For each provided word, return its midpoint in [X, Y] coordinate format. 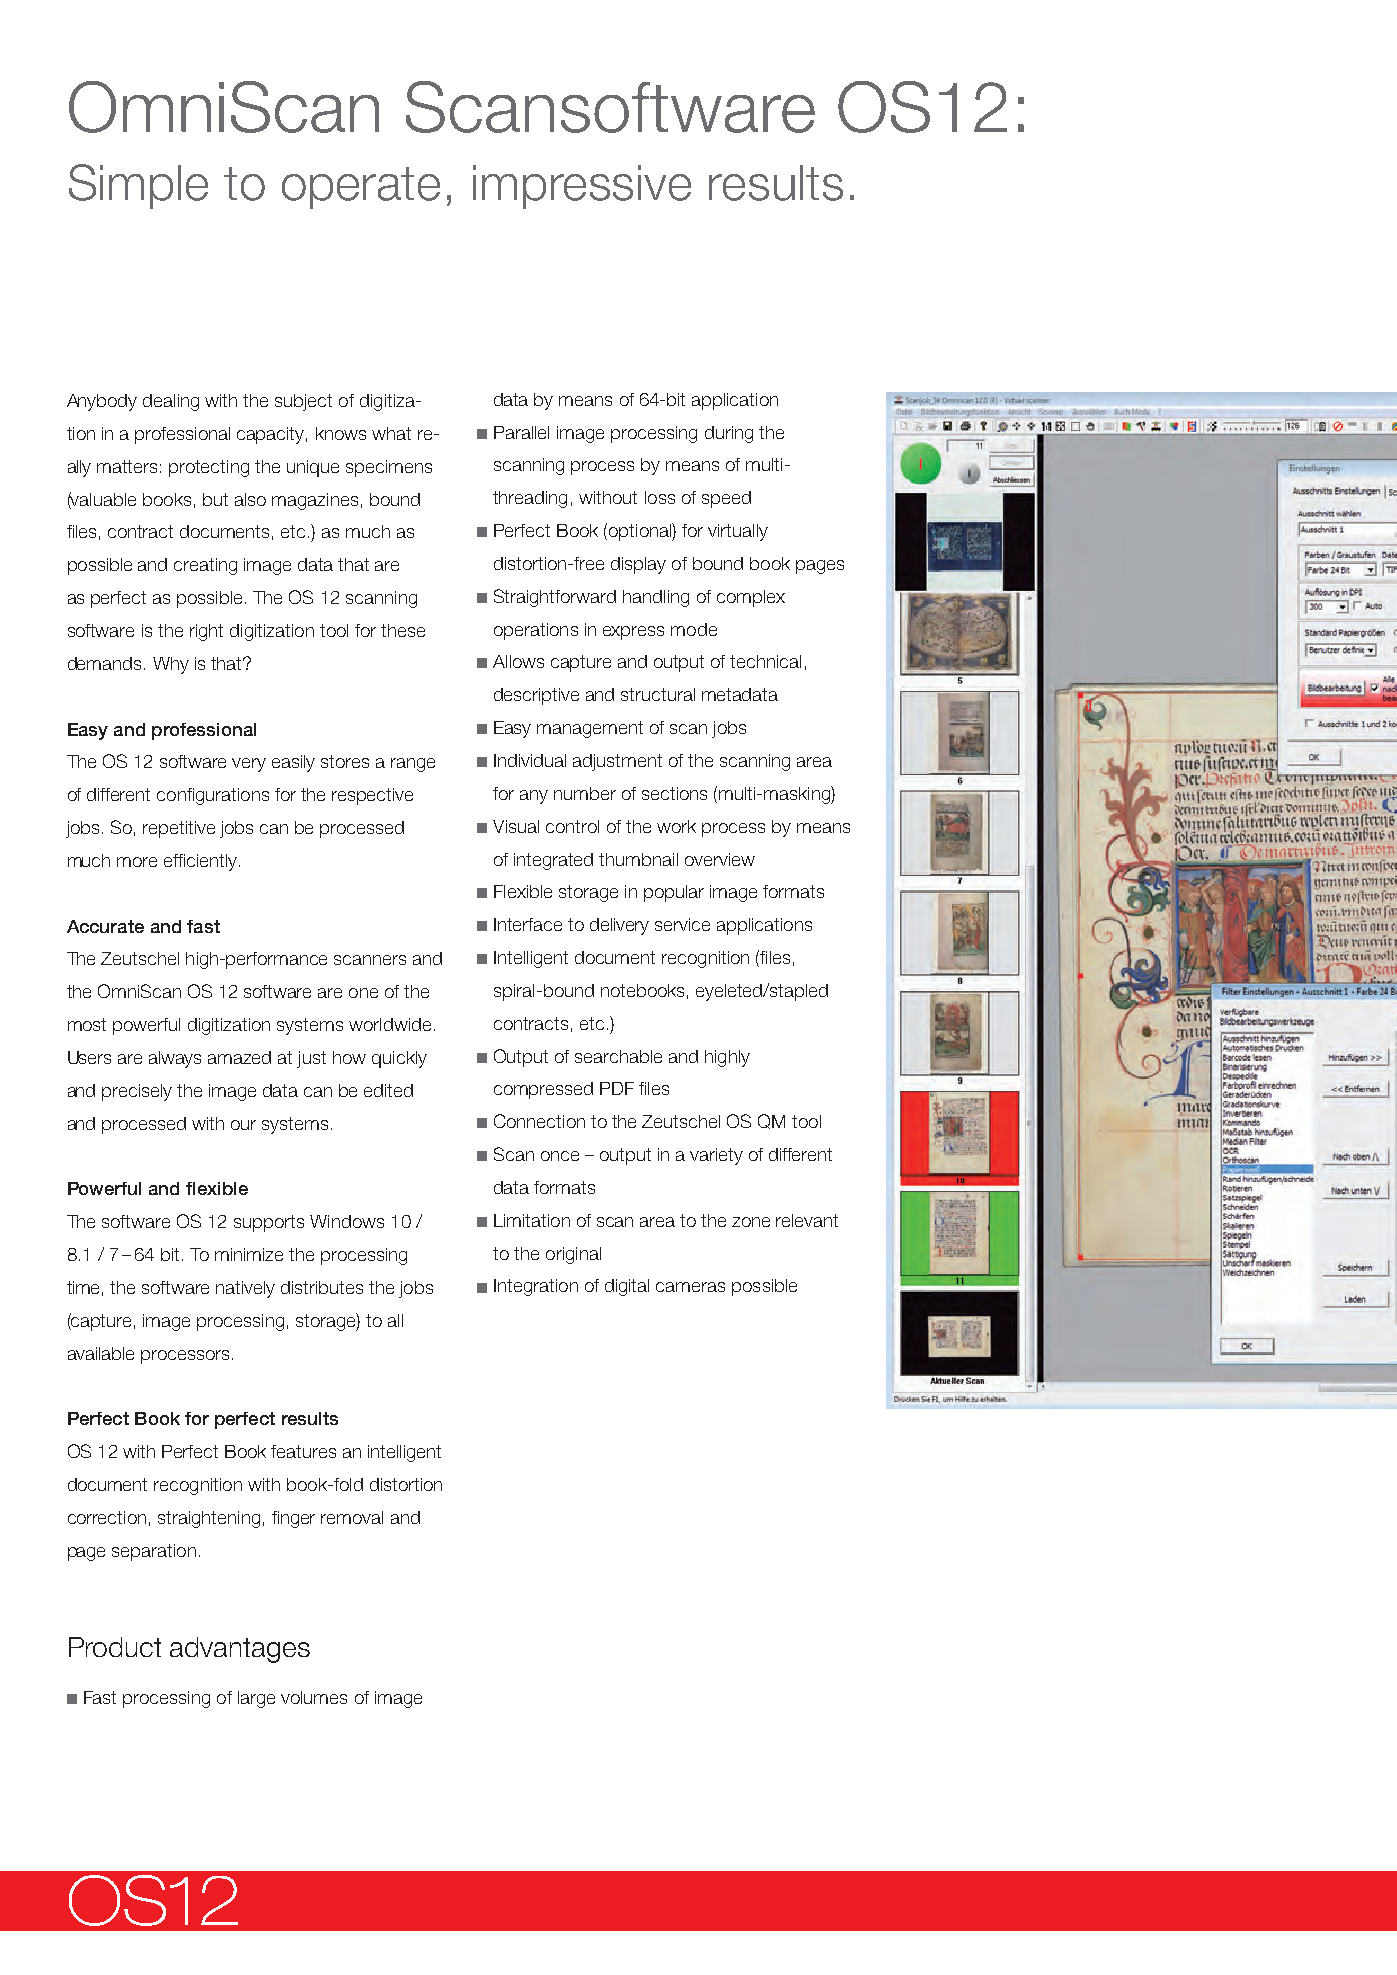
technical [765, 661]
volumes [314, 1697]
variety [716, 1156]
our [243, 1125]
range [413, 765]
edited [388, 1090]
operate [361, 188]
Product [115, 1647]
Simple [138, 186]
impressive [582, 187]
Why [171, 665]
